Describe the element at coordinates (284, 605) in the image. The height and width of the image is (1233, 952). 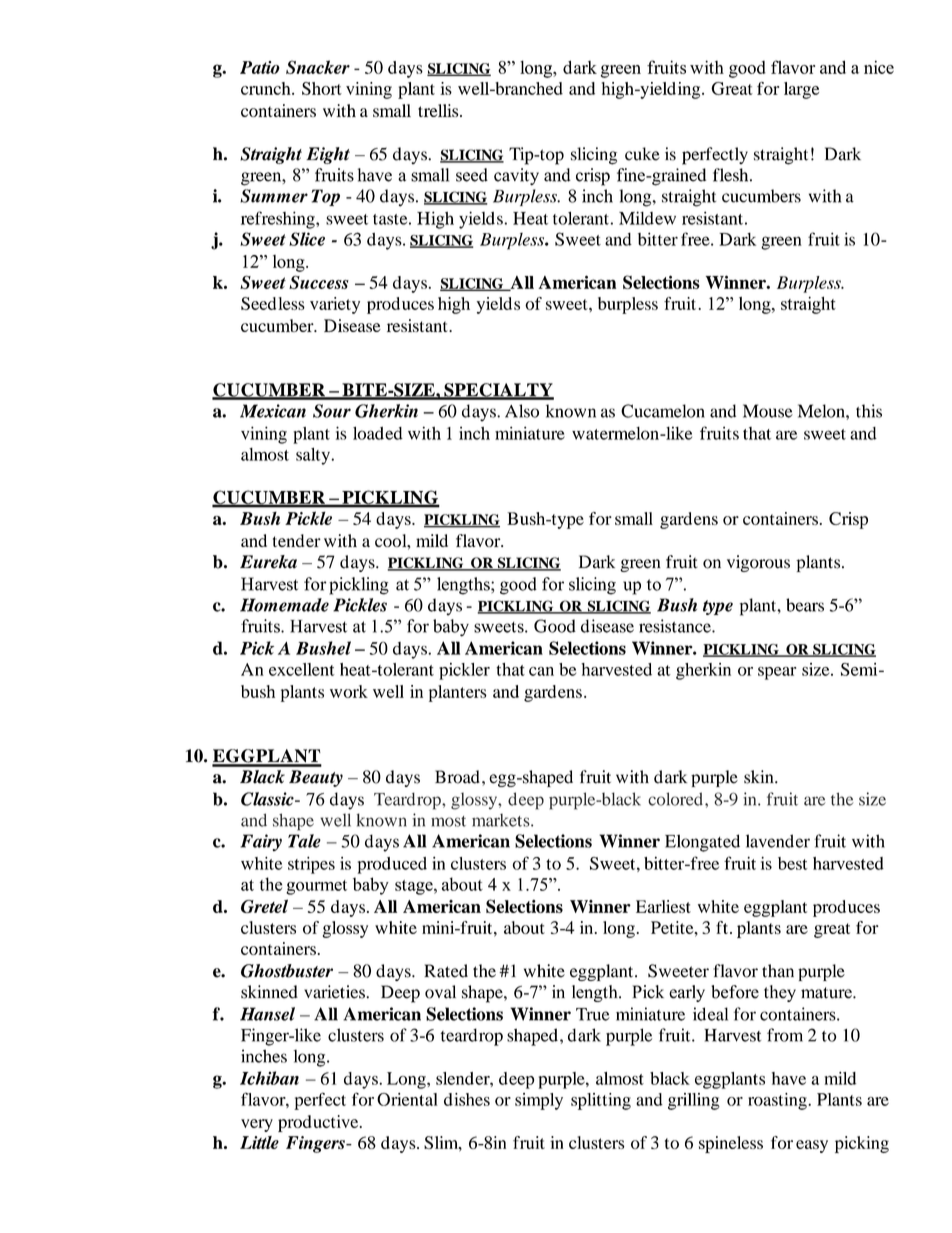
I see `Homemade` at that location.
